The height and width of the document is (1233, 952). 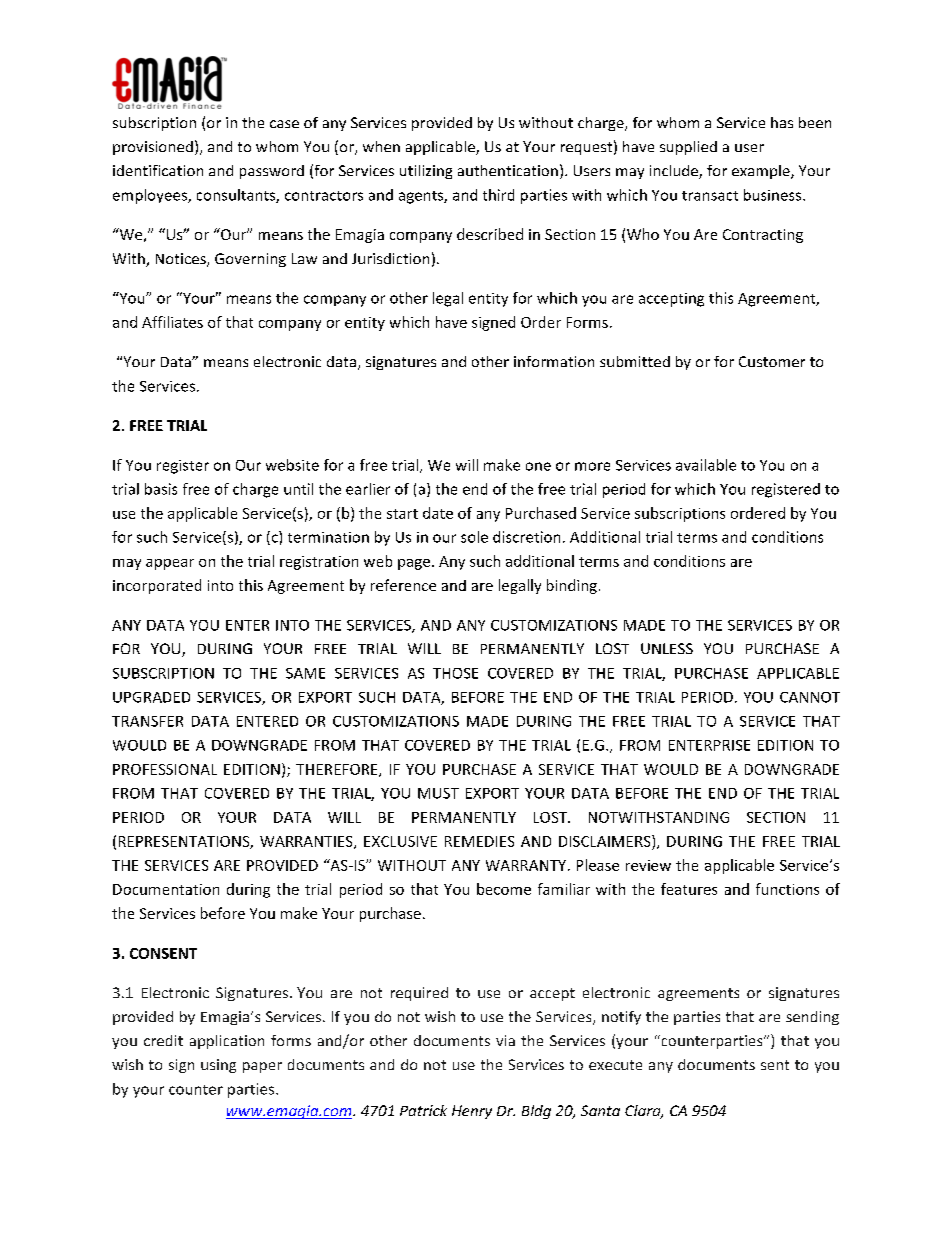 I want to click on using, so click(x=218, y=1066).
